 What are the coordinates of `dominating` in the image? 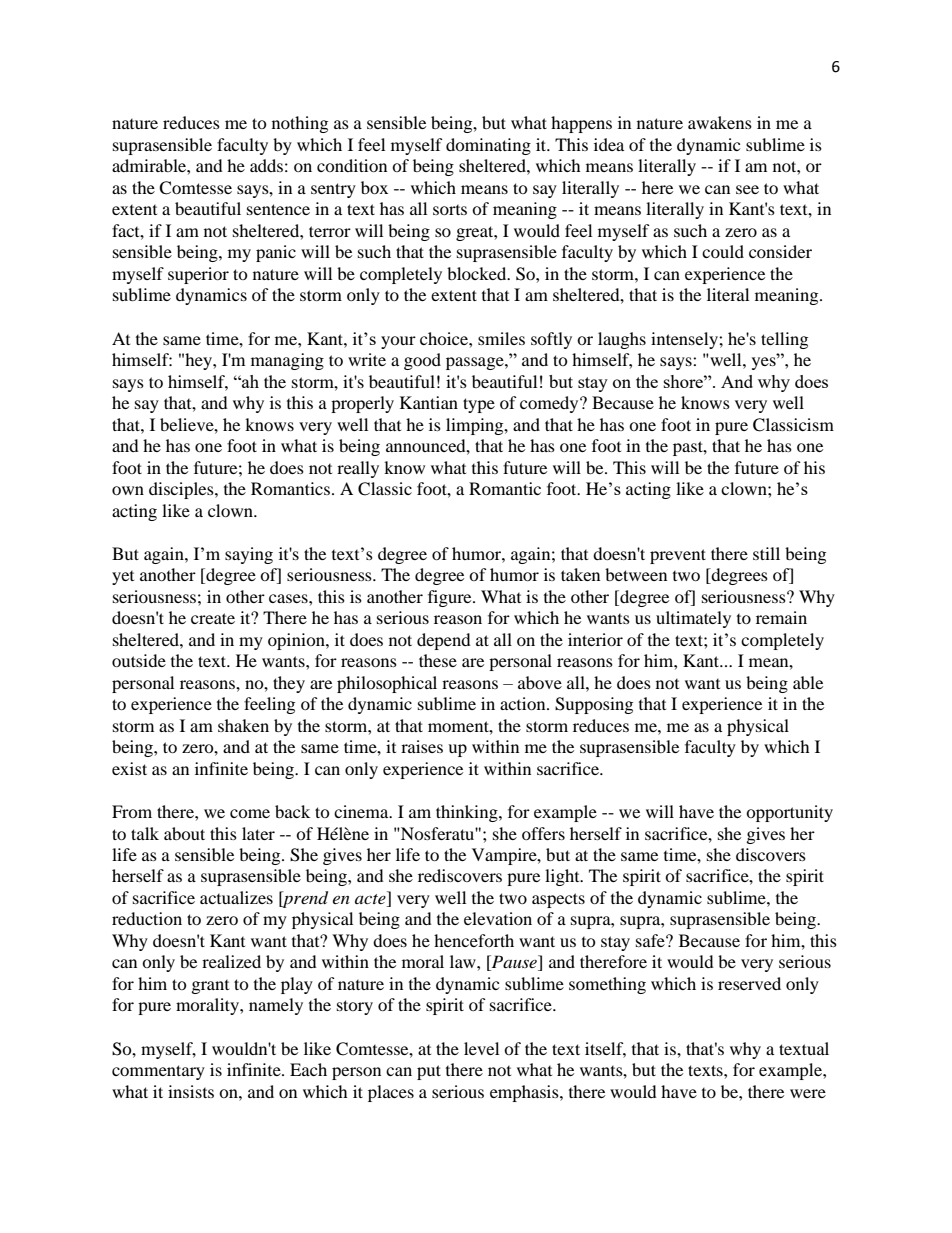 It's located at (488, 146).
